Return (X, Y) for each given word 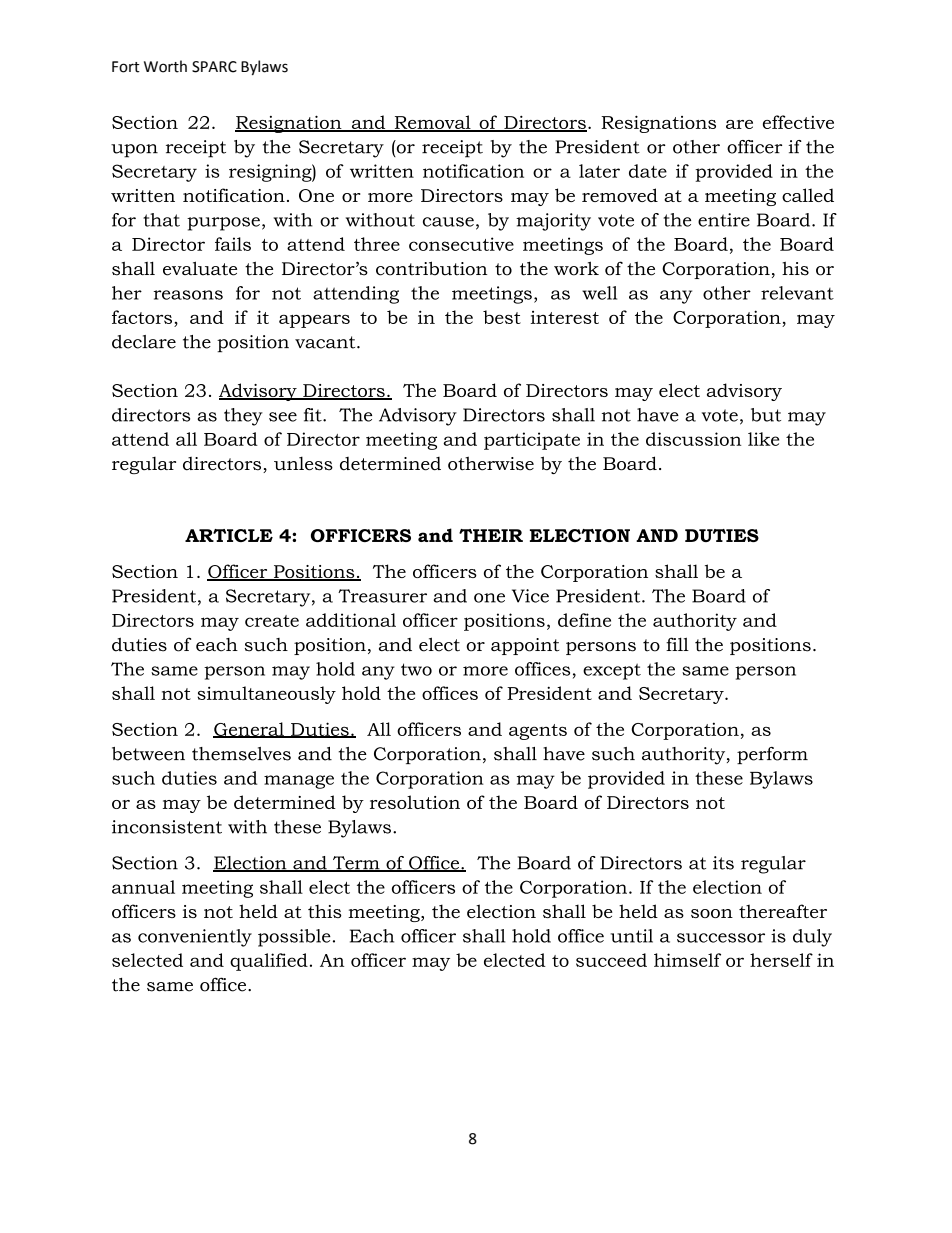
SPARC (214, 67)
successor (721, 938)
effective (798, 122)
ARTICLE (229, 535)
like (763, 439)
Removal (432, 123)
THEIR (491, 535)
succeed (611, 960)
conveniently (195, 938)
